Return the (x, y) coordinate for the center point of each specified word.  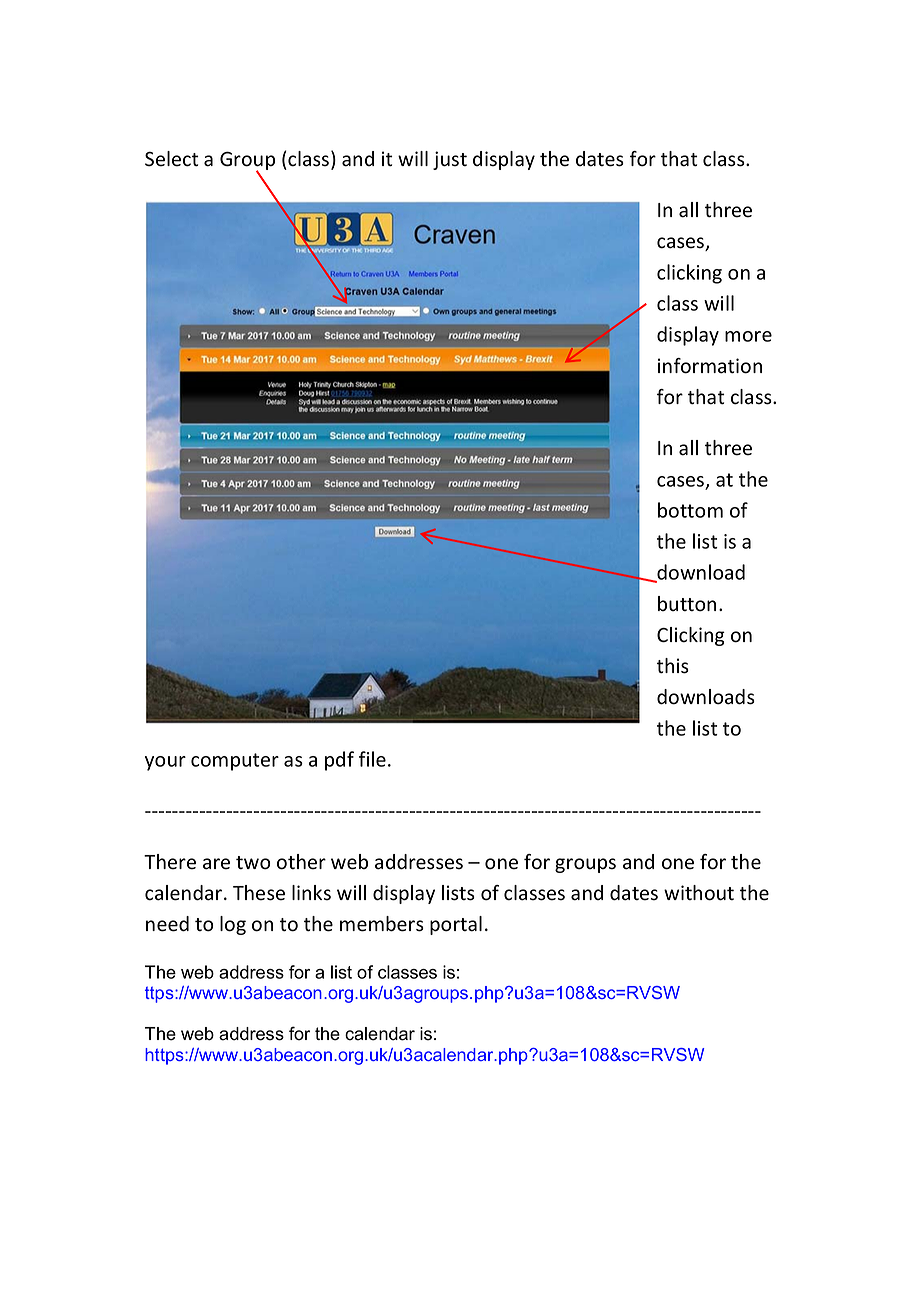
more (748, 336)
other (301, 862)
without (699, 893)
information (710, 366)
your (165, 763)
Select (172, 159)
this (673, 666)
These (259, 893)
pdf (339, 761)
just (450, 160)
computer (235, 762)
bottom (690, 510)
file (372, 759)
